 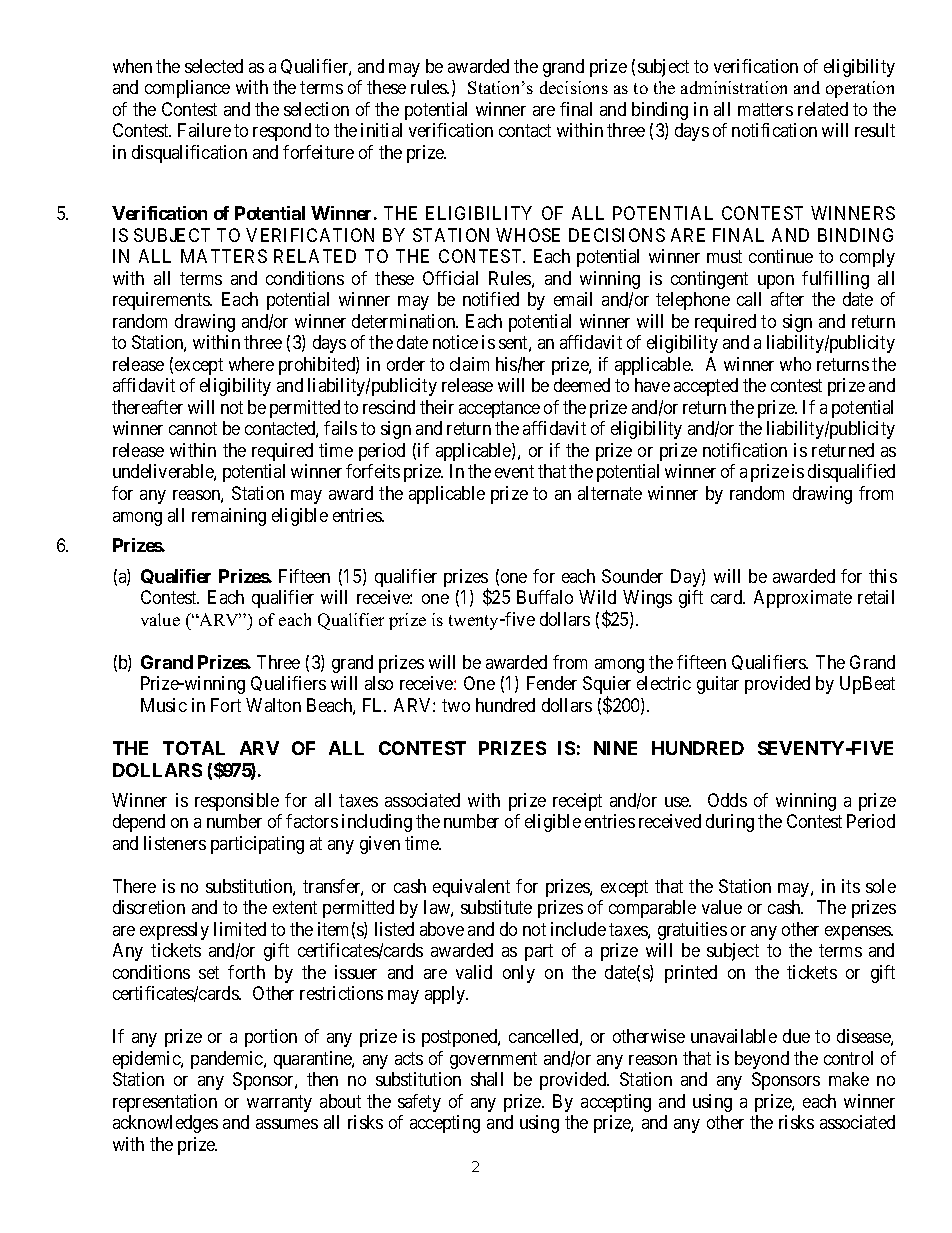 What do you see at coordinates (734, 87) in the page?
I see `administration` at bounding box center [734, 87].
